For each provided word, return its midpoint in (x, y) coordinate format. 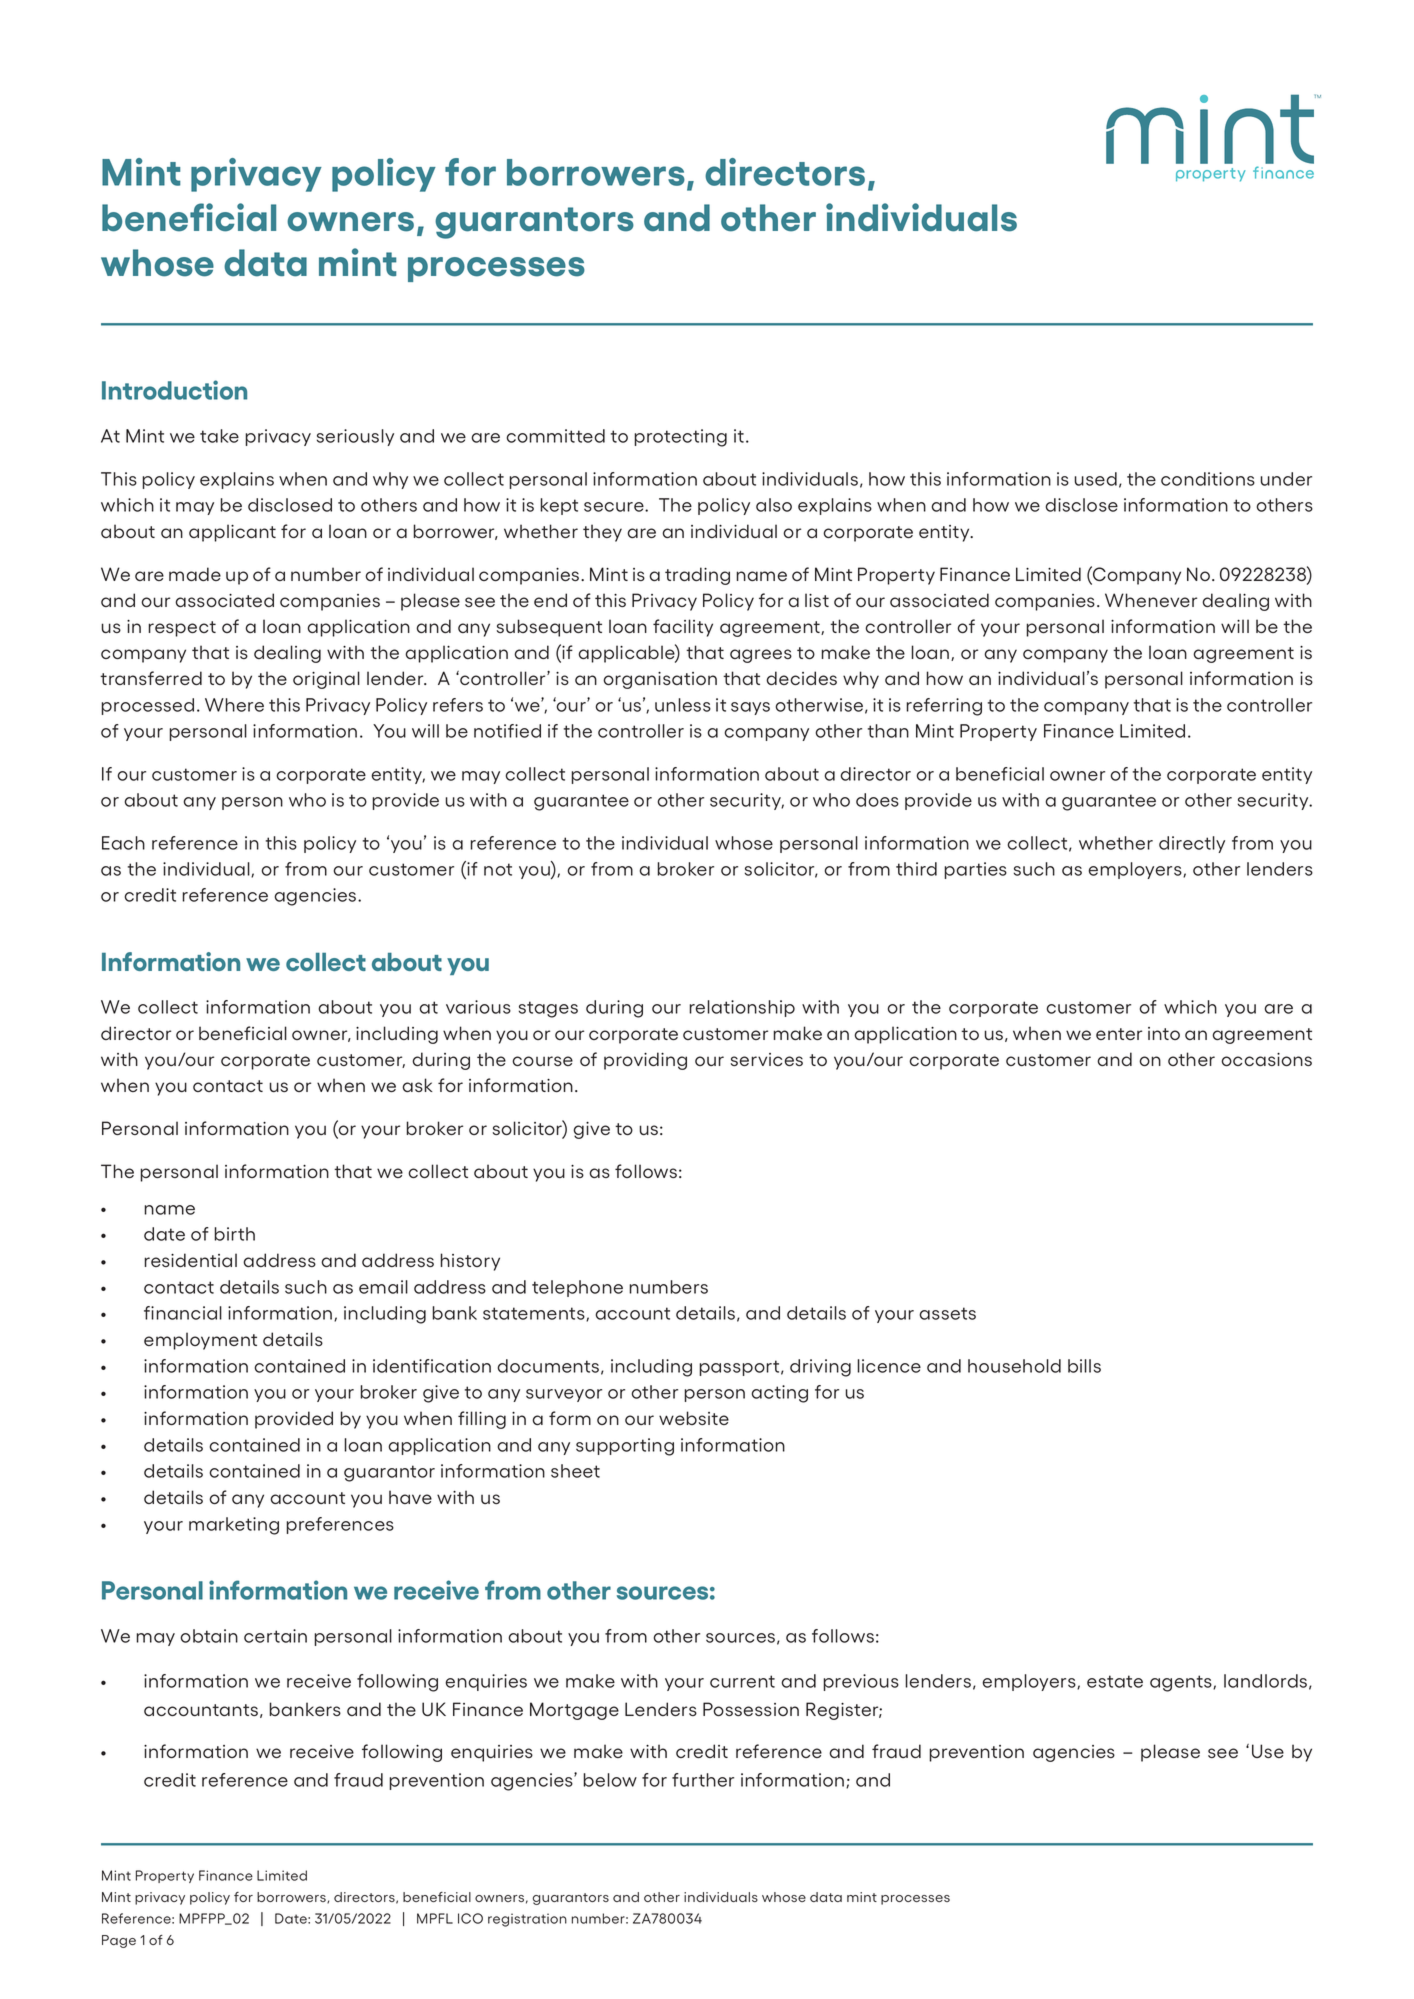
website (694, 1418)
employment (200, 1341)
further (703, 1780)
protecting (680, 438)
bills (1084, 1366)
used (1096, 479)
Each (123, 843)
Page (119, 1941)
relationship (742, 1008)
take (219, 436)
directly (1192, 844)
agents (1182, 1683)
